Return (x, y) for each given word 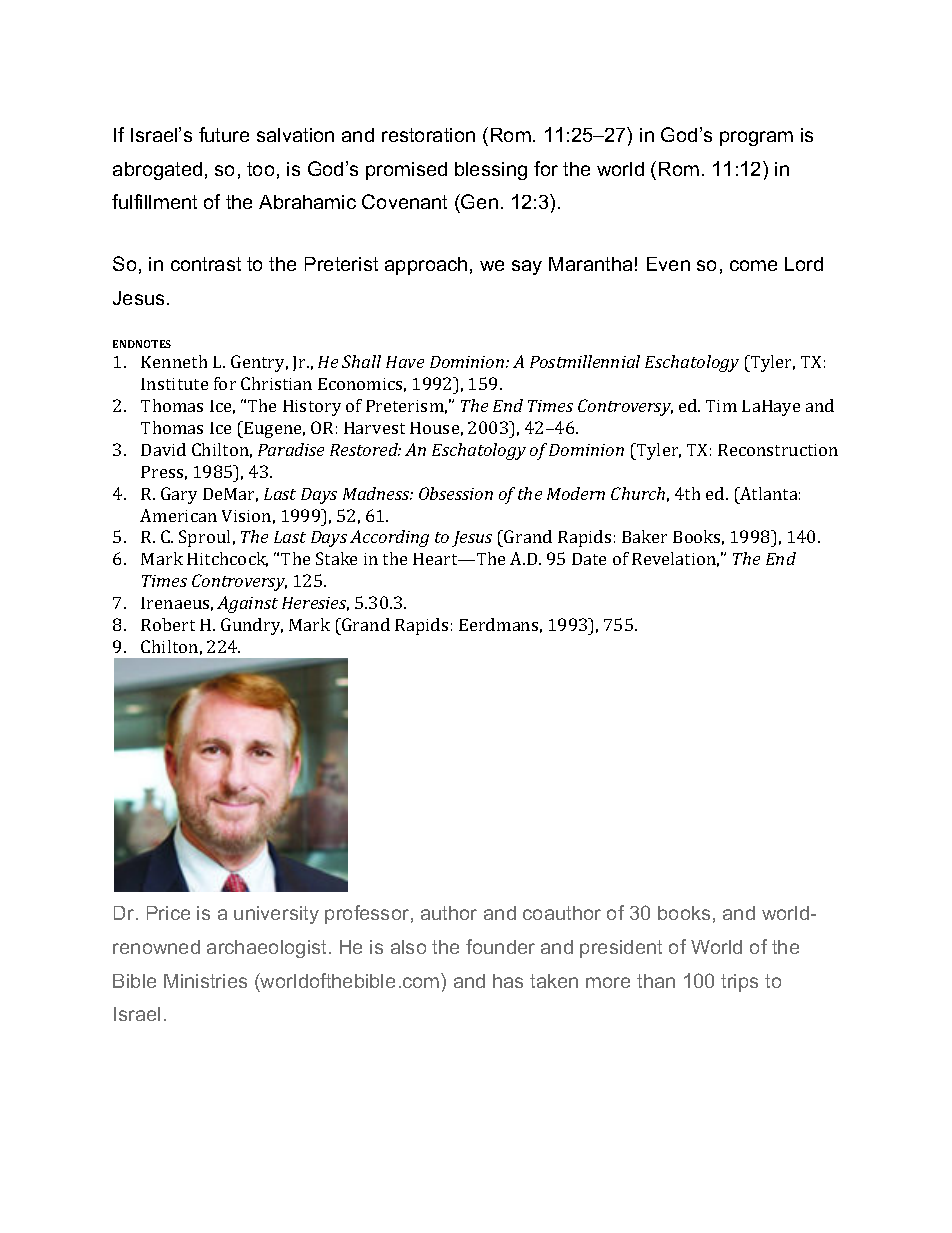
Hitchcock (227, 559)
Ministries (205, 981)
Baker (644, 536)
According (389, 538)
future (224, 134)
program (756, 138)
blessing (491, 171)
